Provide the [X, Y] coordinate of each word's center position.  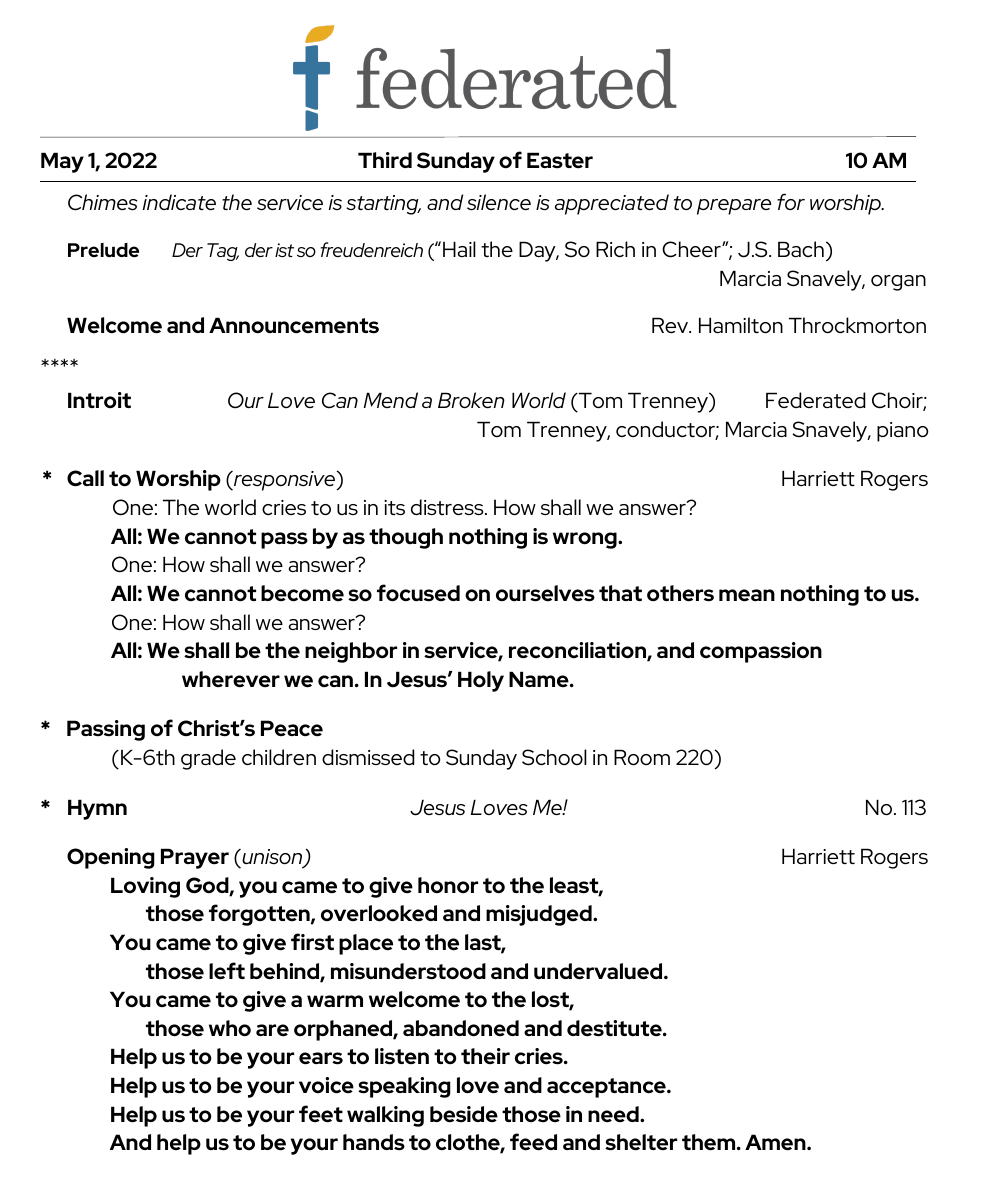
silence [499, 202]
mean [747, 595]
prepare [734, 207]
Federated [815, 400]
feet [321, 1114]
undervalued [599, 971]
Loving [145, 887]
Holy [481, 681]
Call [85, 478]
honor [448, 885]
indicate [179, 202]
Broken [471, 400]
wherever [231, 679]
